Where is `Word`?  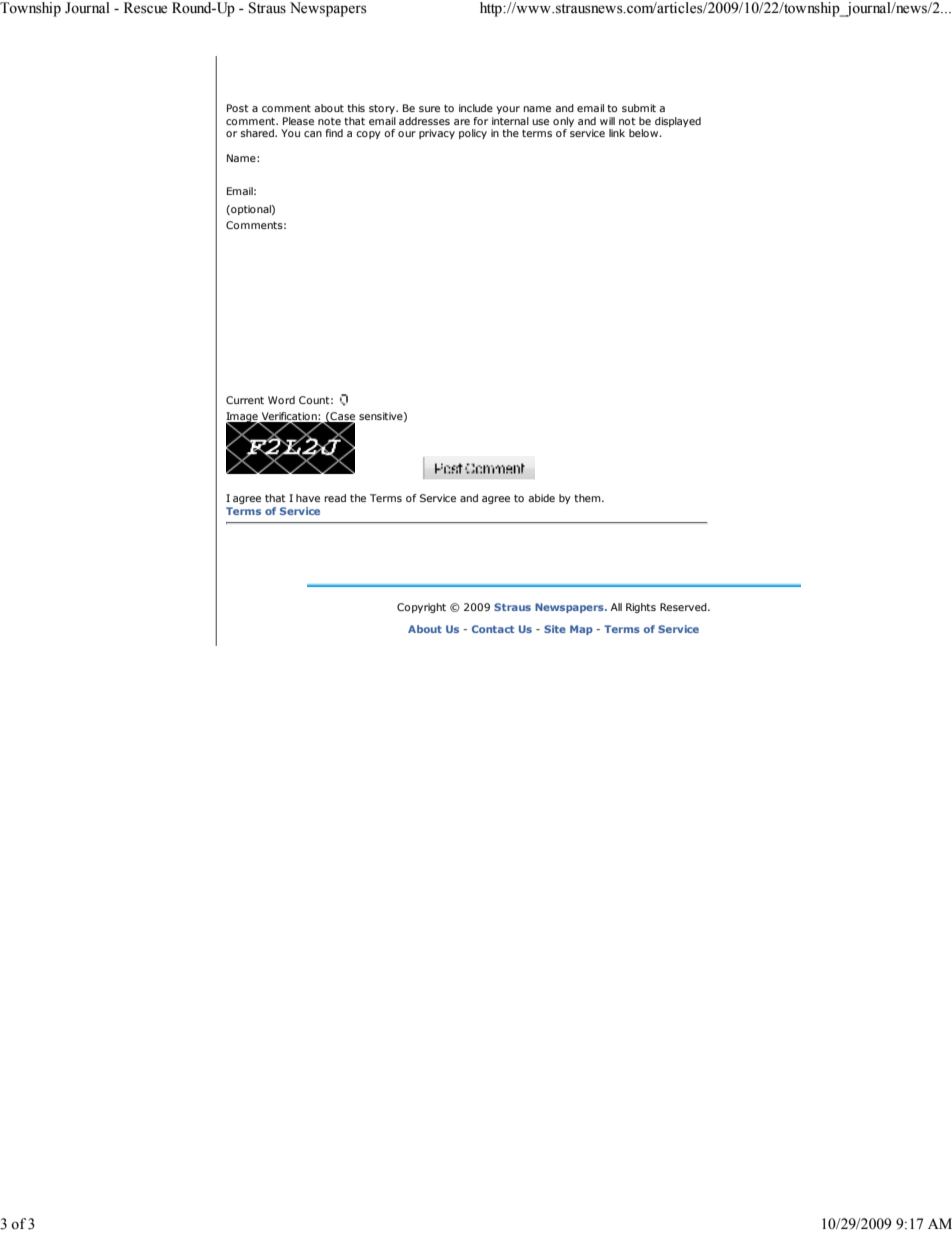 Word is located at coordinates (281, 400).
